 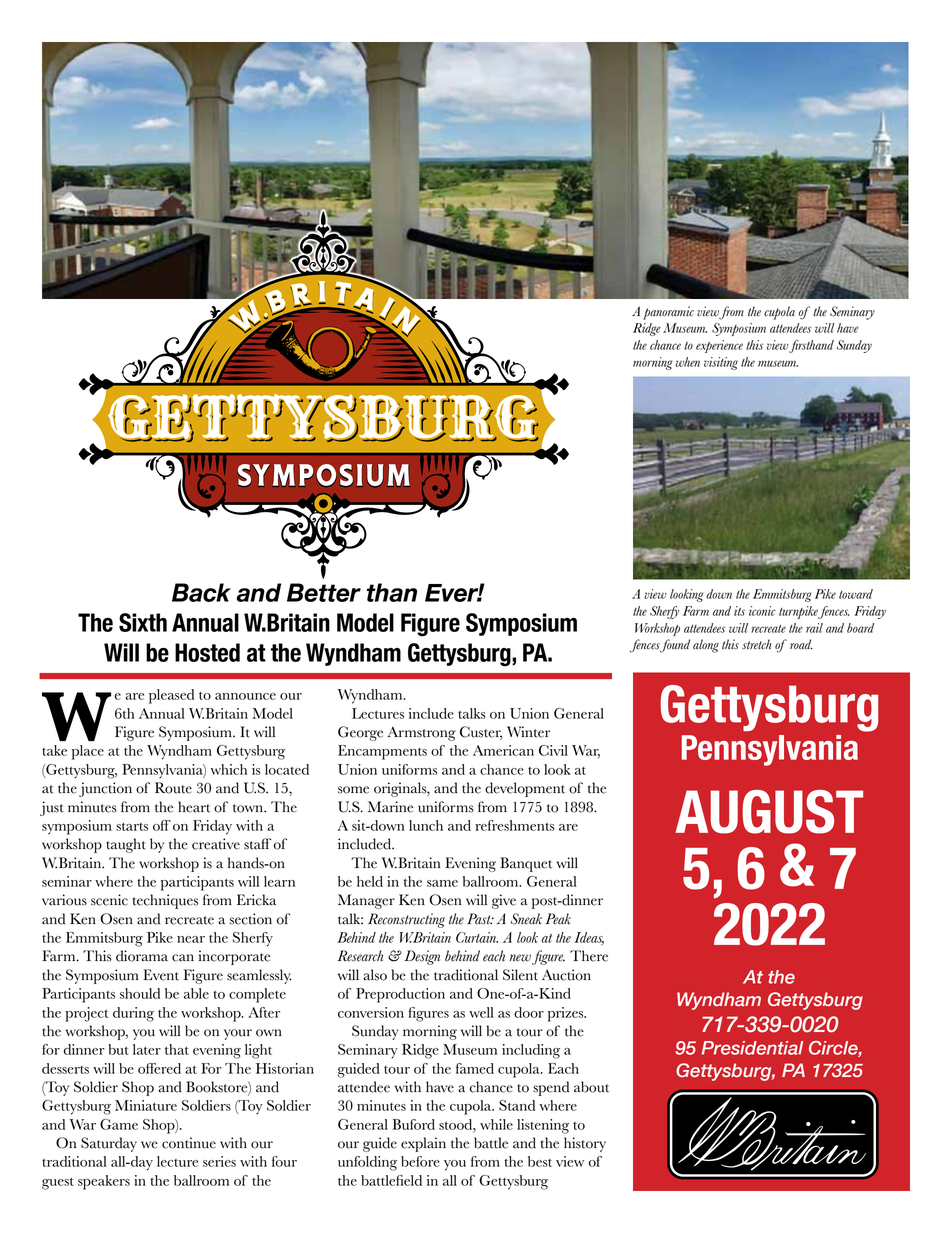 What do you see at coordinates (420, 1161) in the image?
I see `before` at bounding box center [420, 1161].
